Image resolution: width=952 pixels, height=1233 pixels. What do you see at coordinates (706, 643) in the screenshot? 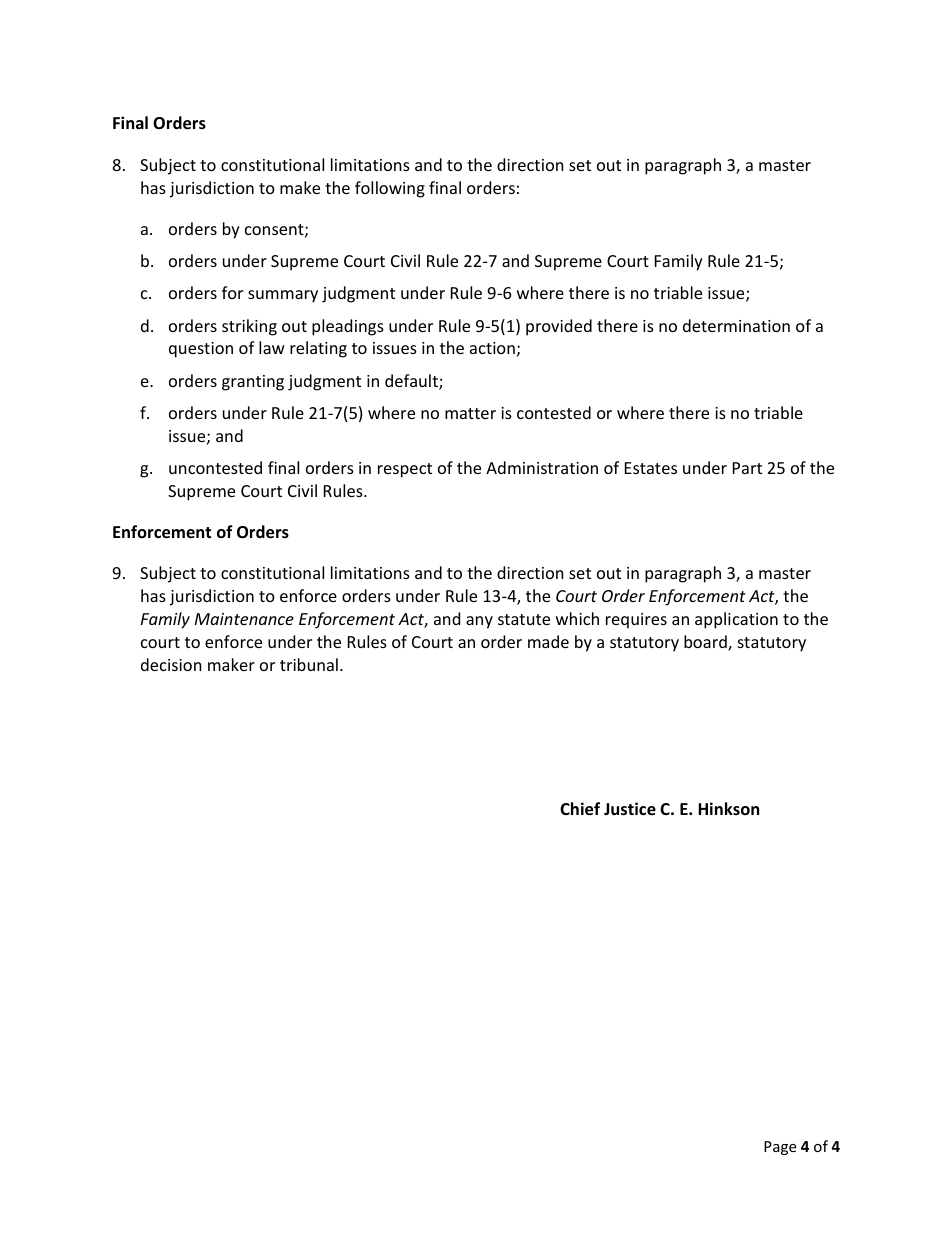
I see `board` at bounding box center [706, 643].
